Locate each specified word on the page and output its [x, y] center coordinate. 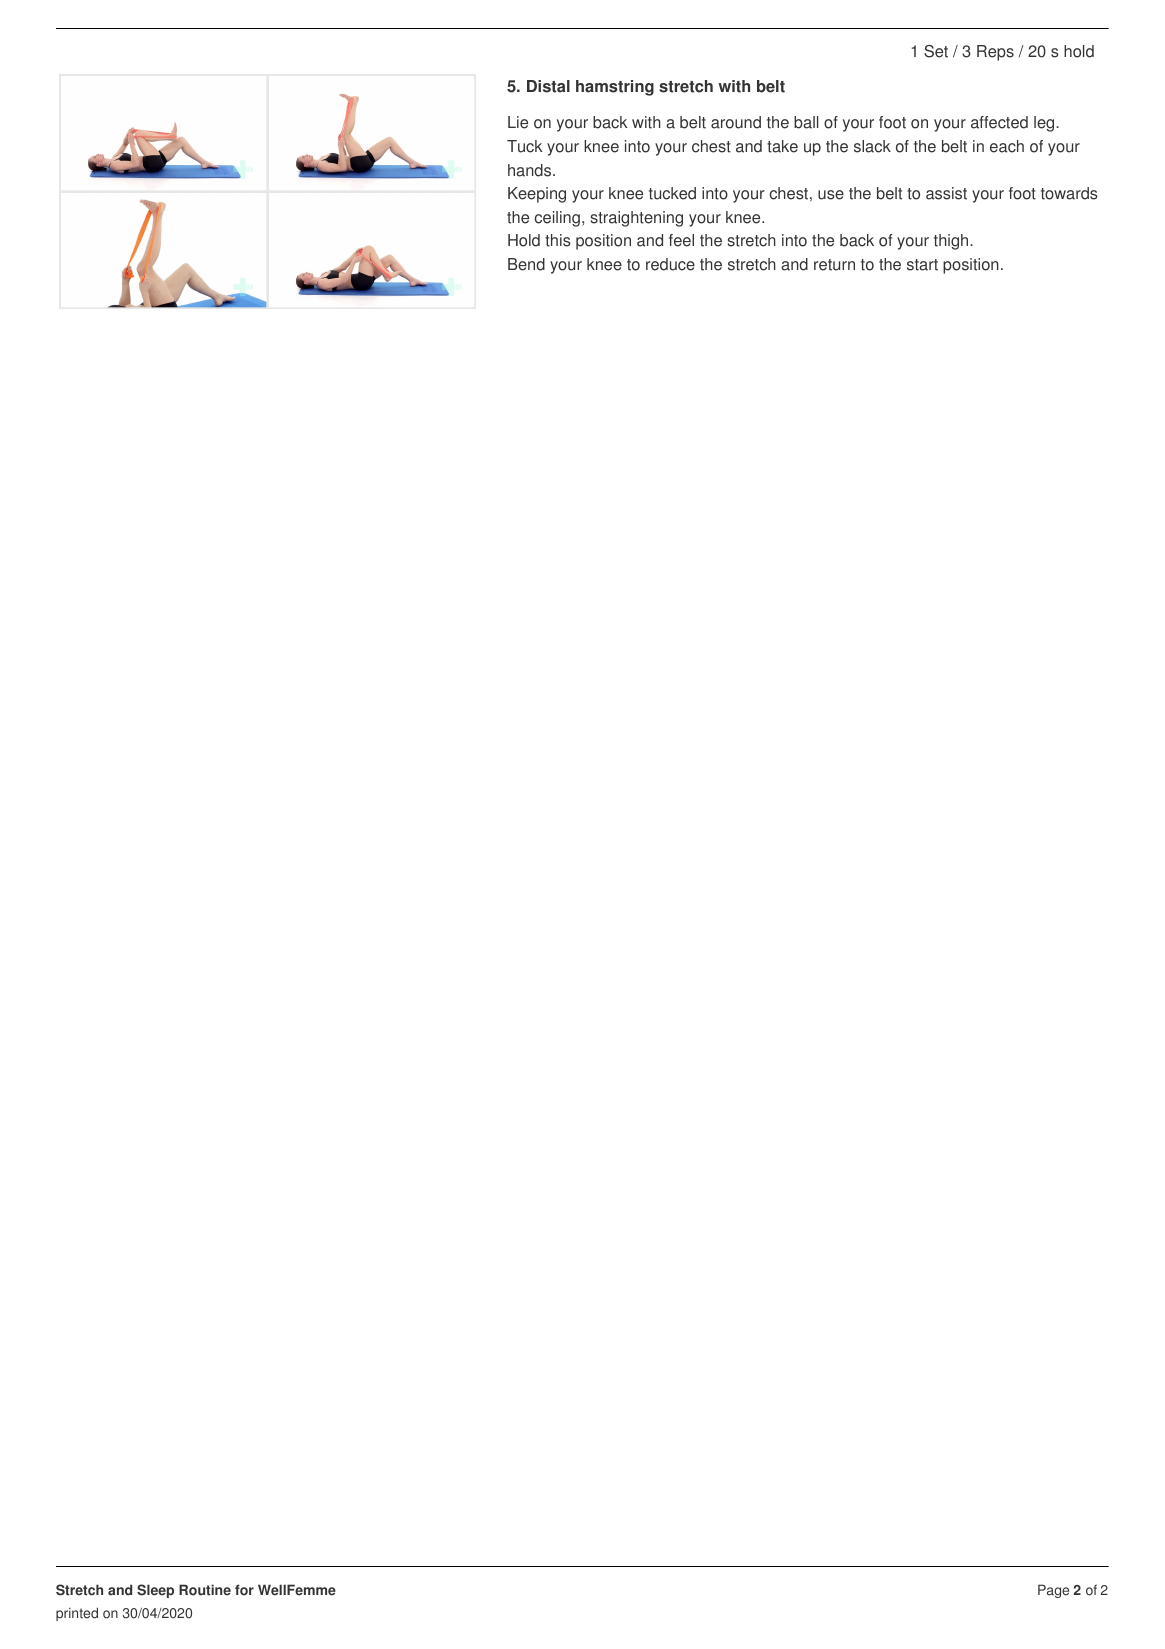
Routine [205, 1590]
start [922, 265]
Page [1053, 1591]
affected [999, 122]
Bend [526, 264]
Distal [548, 86]
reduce [670, 264]
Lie [518, 122]
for [244, 1590]
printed [77, 1614]
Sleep [155, 1591]
